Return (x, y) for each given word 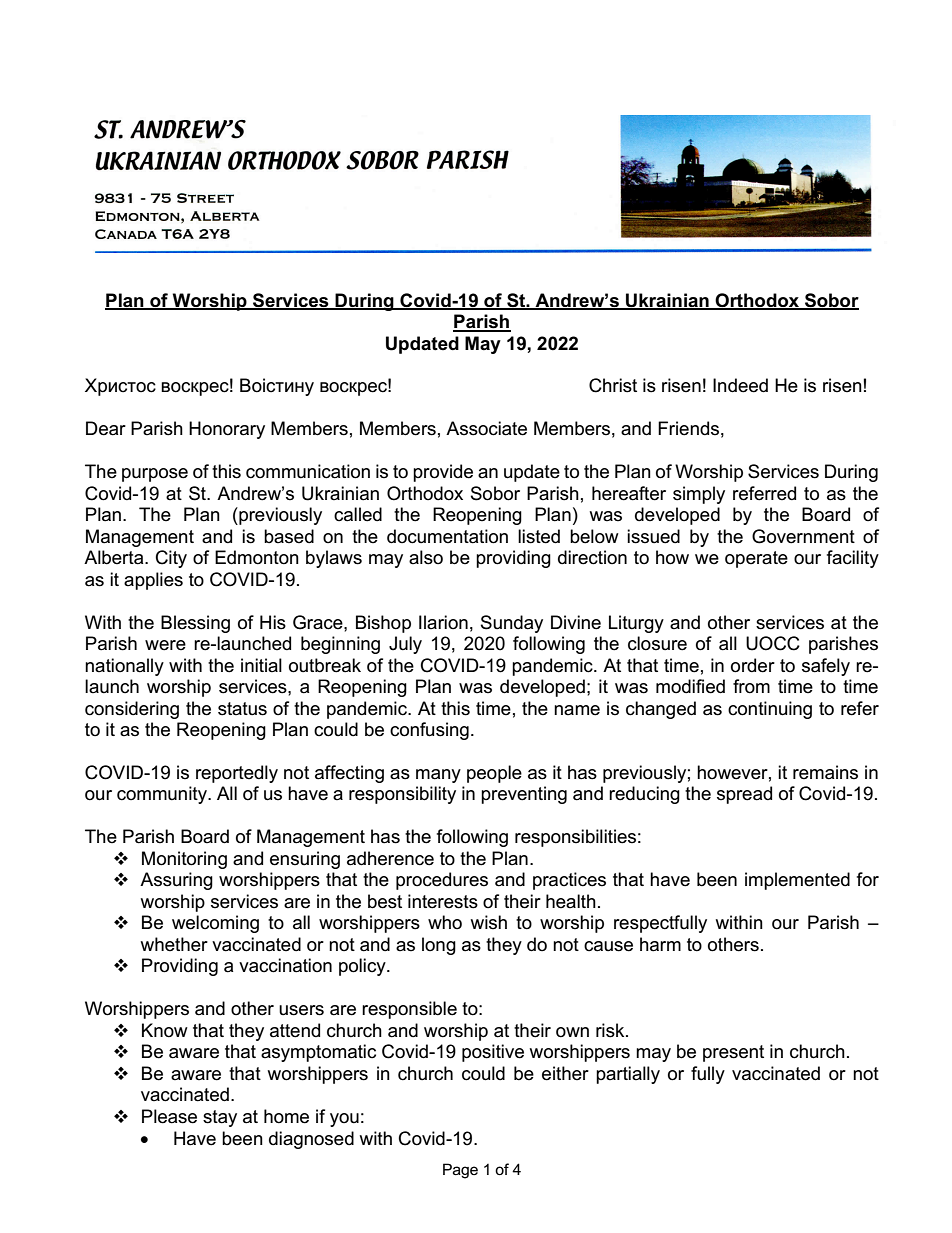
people (494, 774)
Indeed (740, 385)
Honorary (227, 430)
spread (744, 795)
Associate (486, 428)
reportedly (237, 774)
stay (220, 1118)
